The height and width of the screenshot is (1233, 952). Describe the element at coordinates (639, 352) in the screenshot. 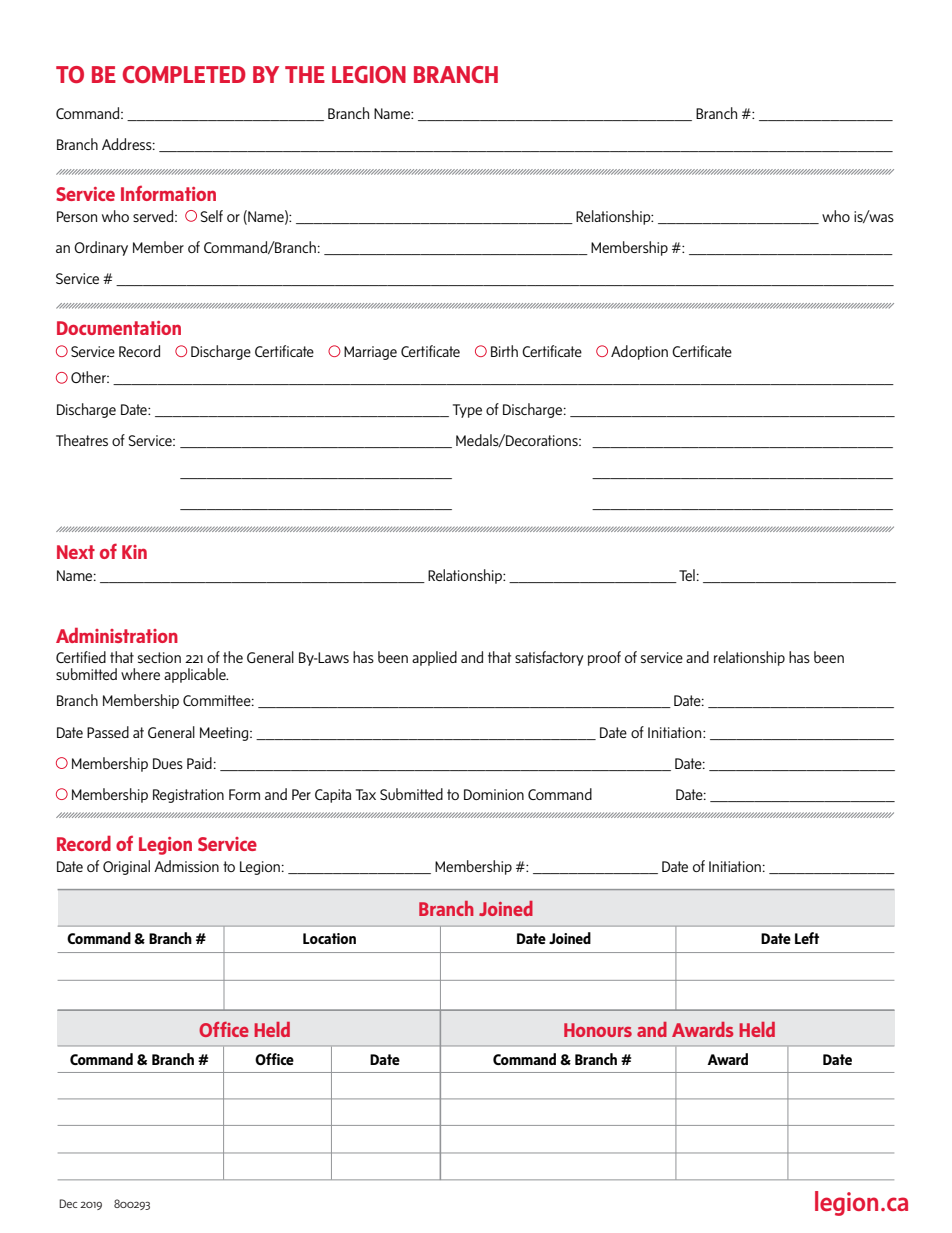

I see `Adoption` at that location.
